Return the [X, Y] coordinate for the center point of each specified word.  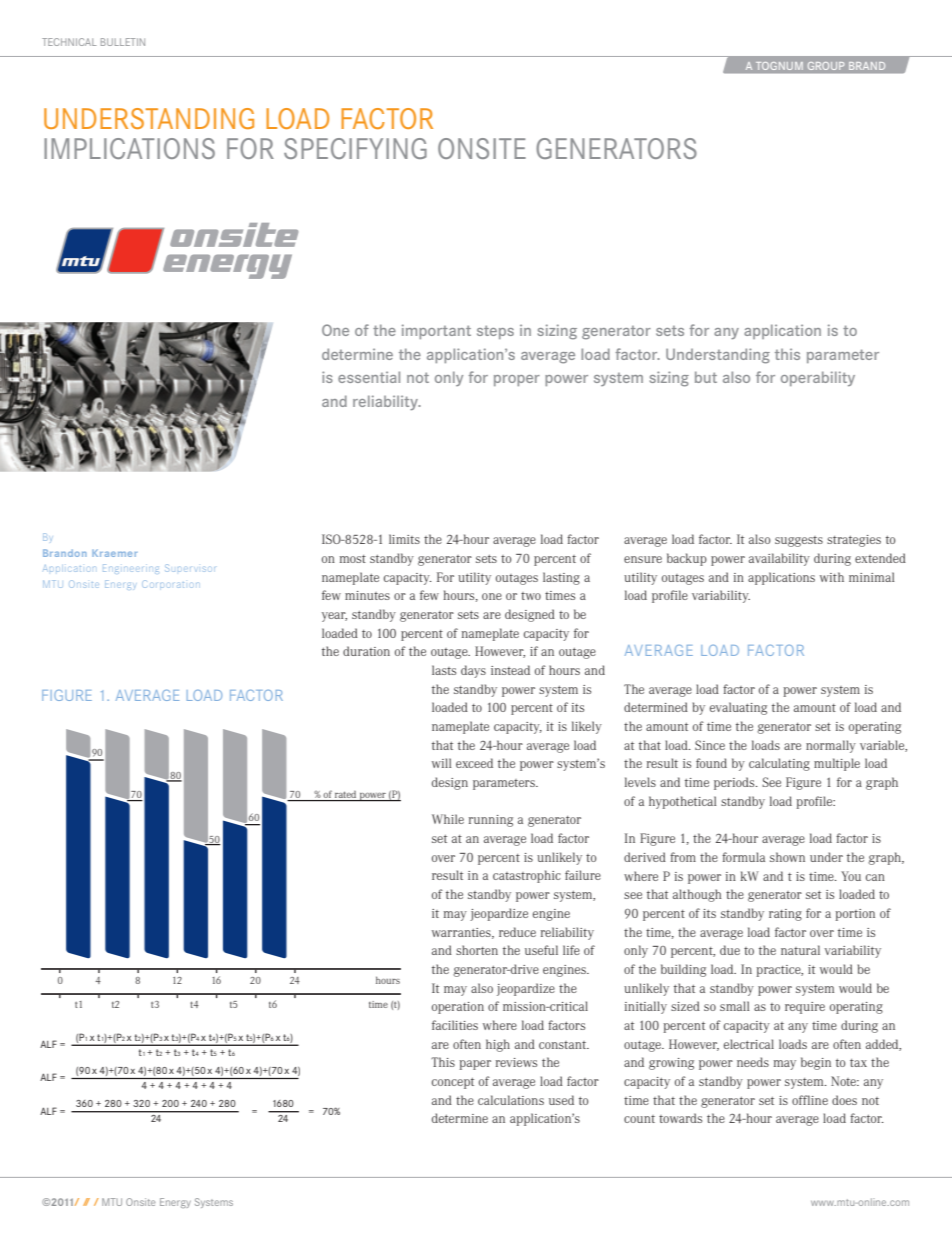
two [531, 596]
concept [453, 1083]
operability [818, 378]
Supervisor [190, 568]
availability [779, 559]
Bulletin [123, 42]
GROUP [826, 66]
